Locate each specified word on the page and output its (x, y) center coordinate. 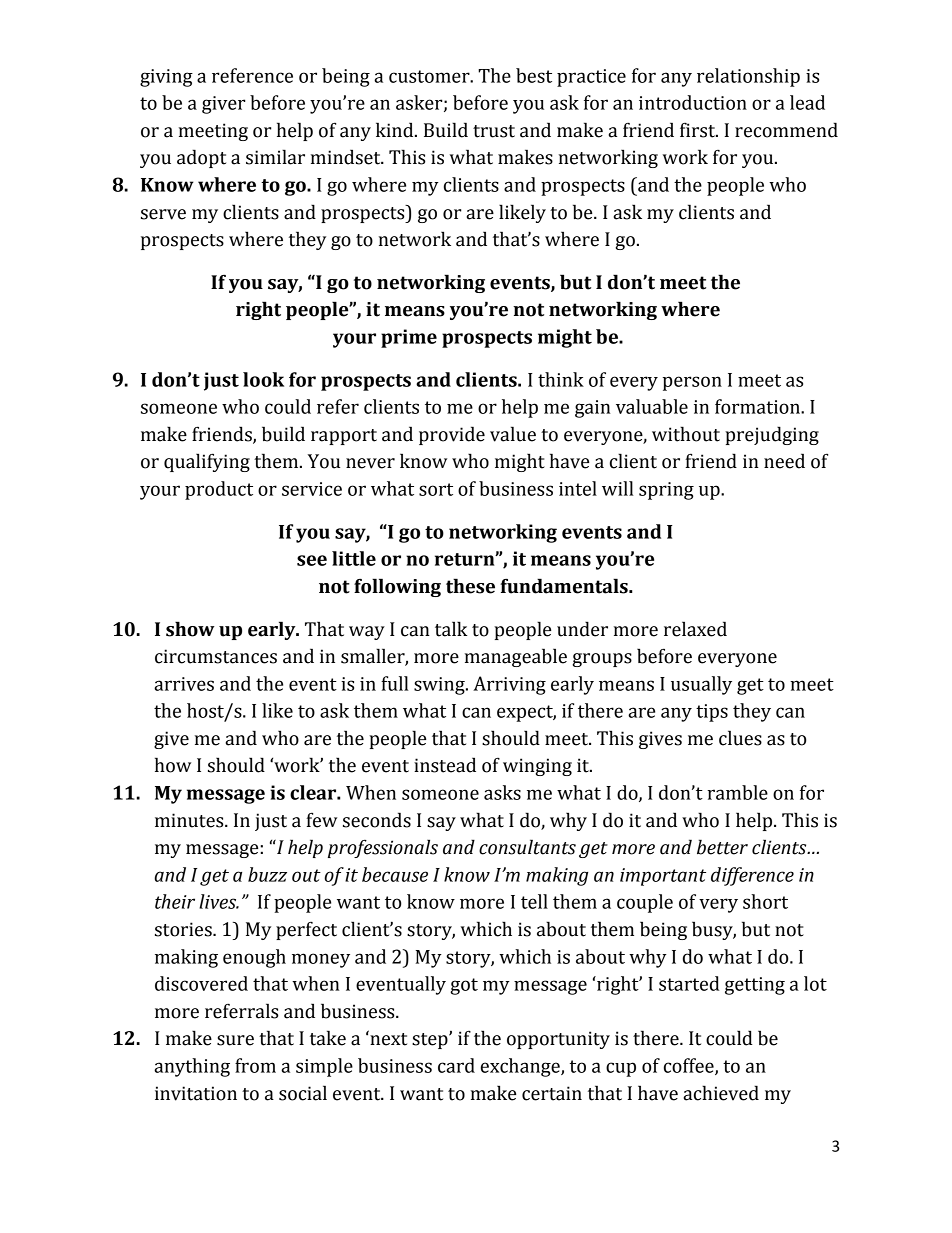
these (470, 586)
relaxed (695, 629)
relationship (748, 77)
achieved (721, 1093)
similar (275, 157)
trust (494, 131)
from (255, 1065)
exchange (521, 1067)
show (190, 629)
